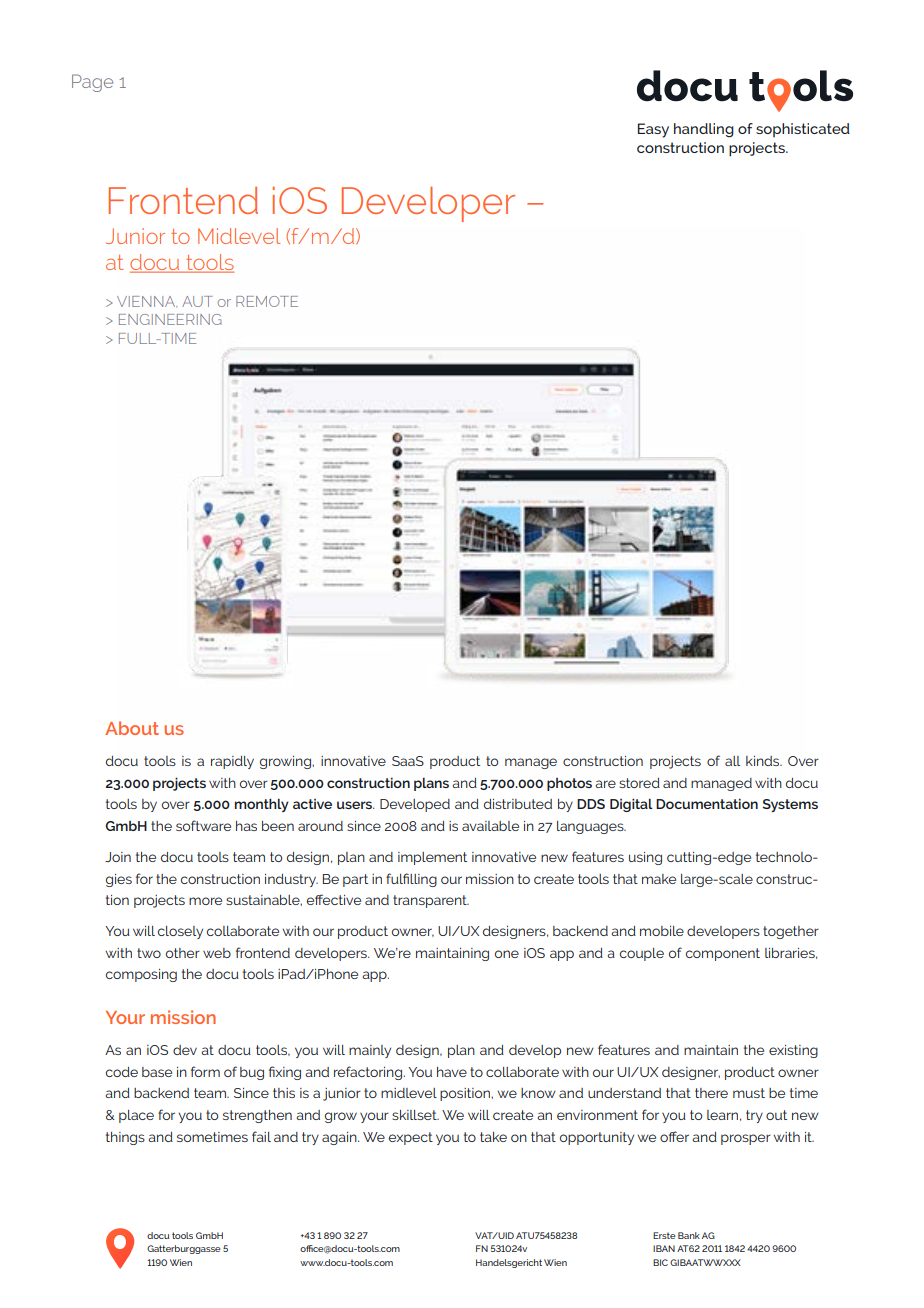 The width and height of the screenshot is (924, 1308). What do you see at coordinates (653, 130) in the screenshot?
I see `Easy` at bounding box center [653, 130].
